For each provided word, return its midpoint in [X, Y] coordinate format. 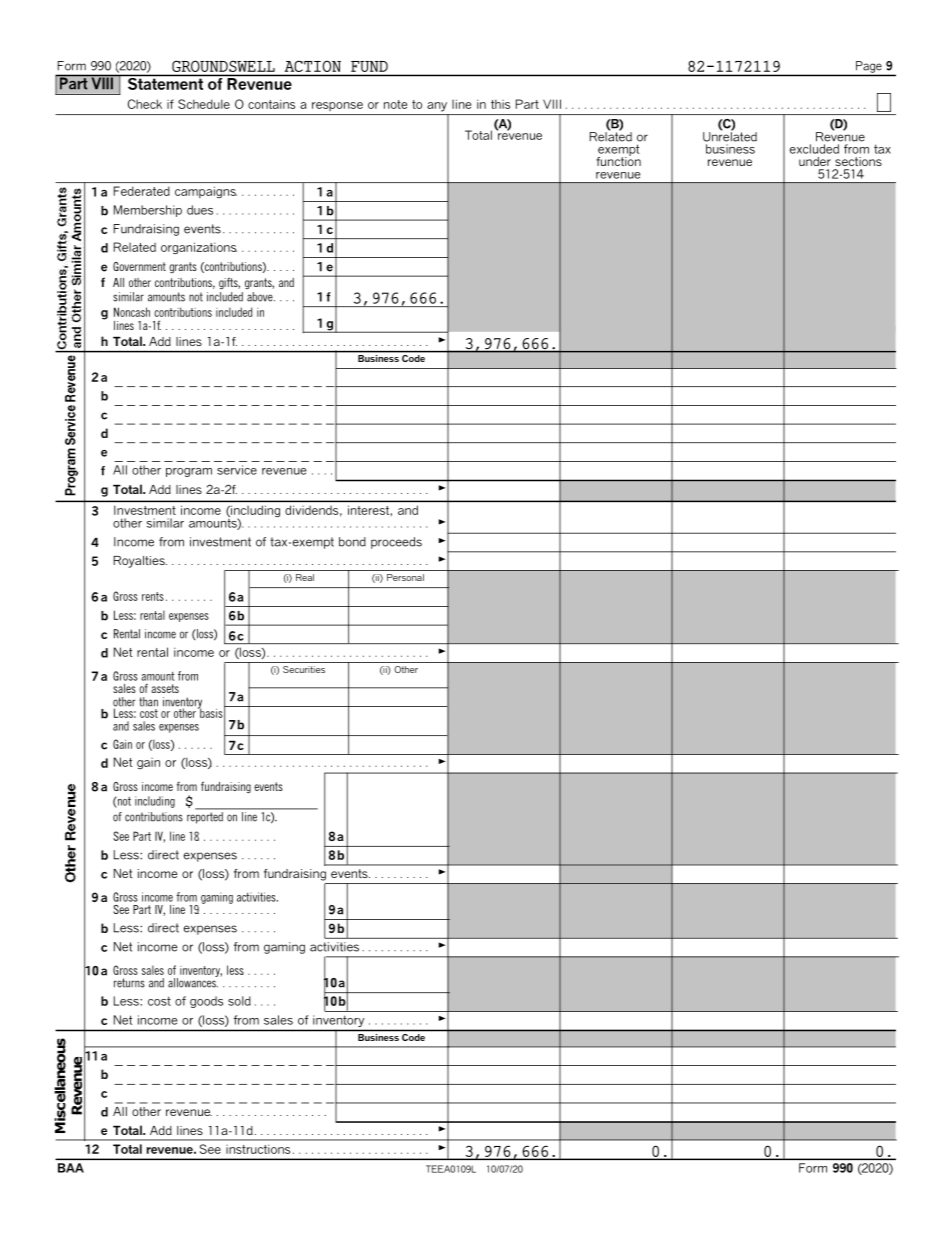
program [189, 472]
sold [239, 1001]
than [148, 702]
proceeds [396, 543]
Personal [405, 577]
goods [206, 1002]
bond [352, 542]
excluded [814, 149]
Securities [304, 669]
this [500, 104]
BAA [71, 1168]
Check [145, 104]
